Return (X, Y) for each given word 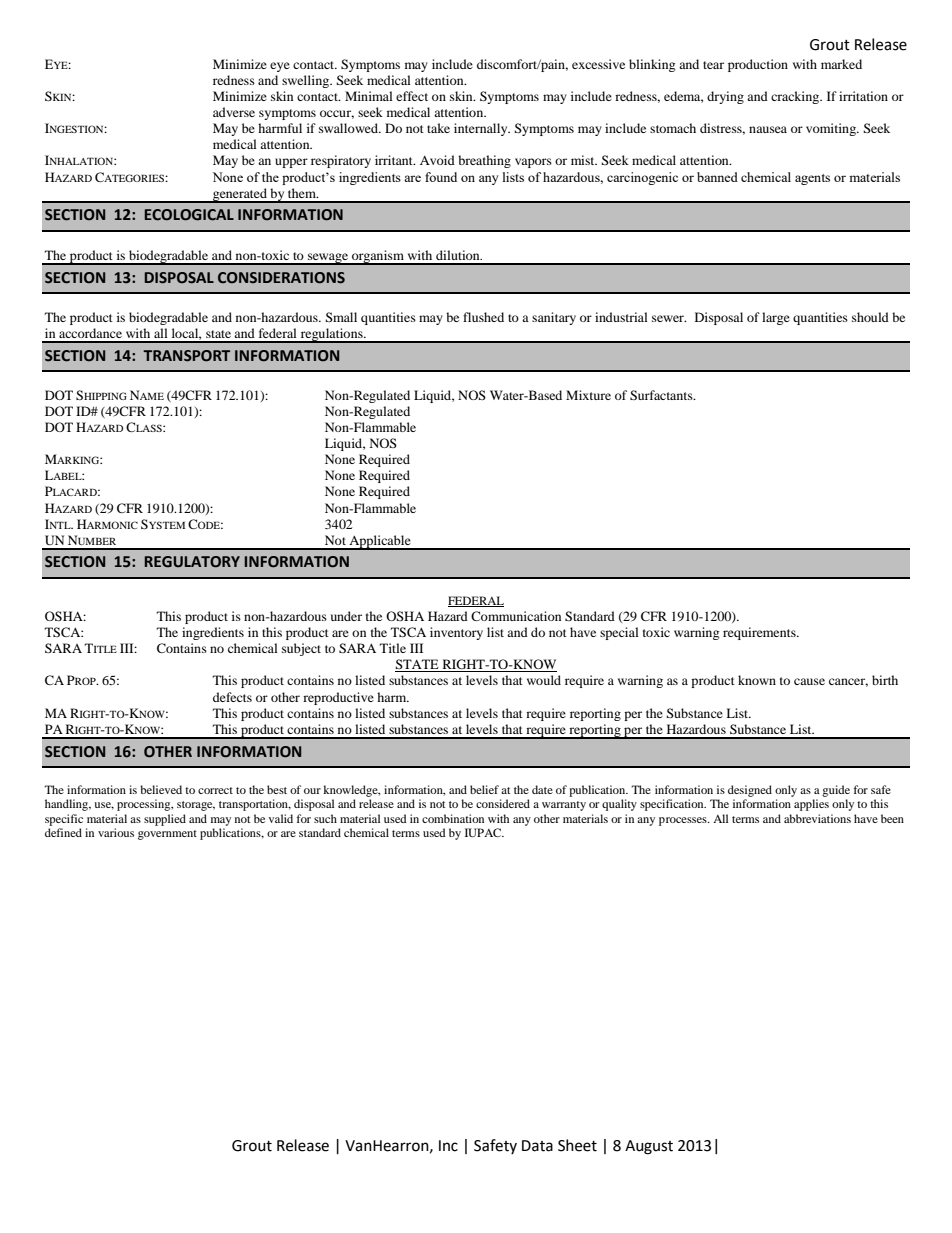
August (649, 1147)
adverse (234, 112)
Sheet (577, 1145)
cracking (796, 97)
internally (482, 129)
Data (537, 1146)
